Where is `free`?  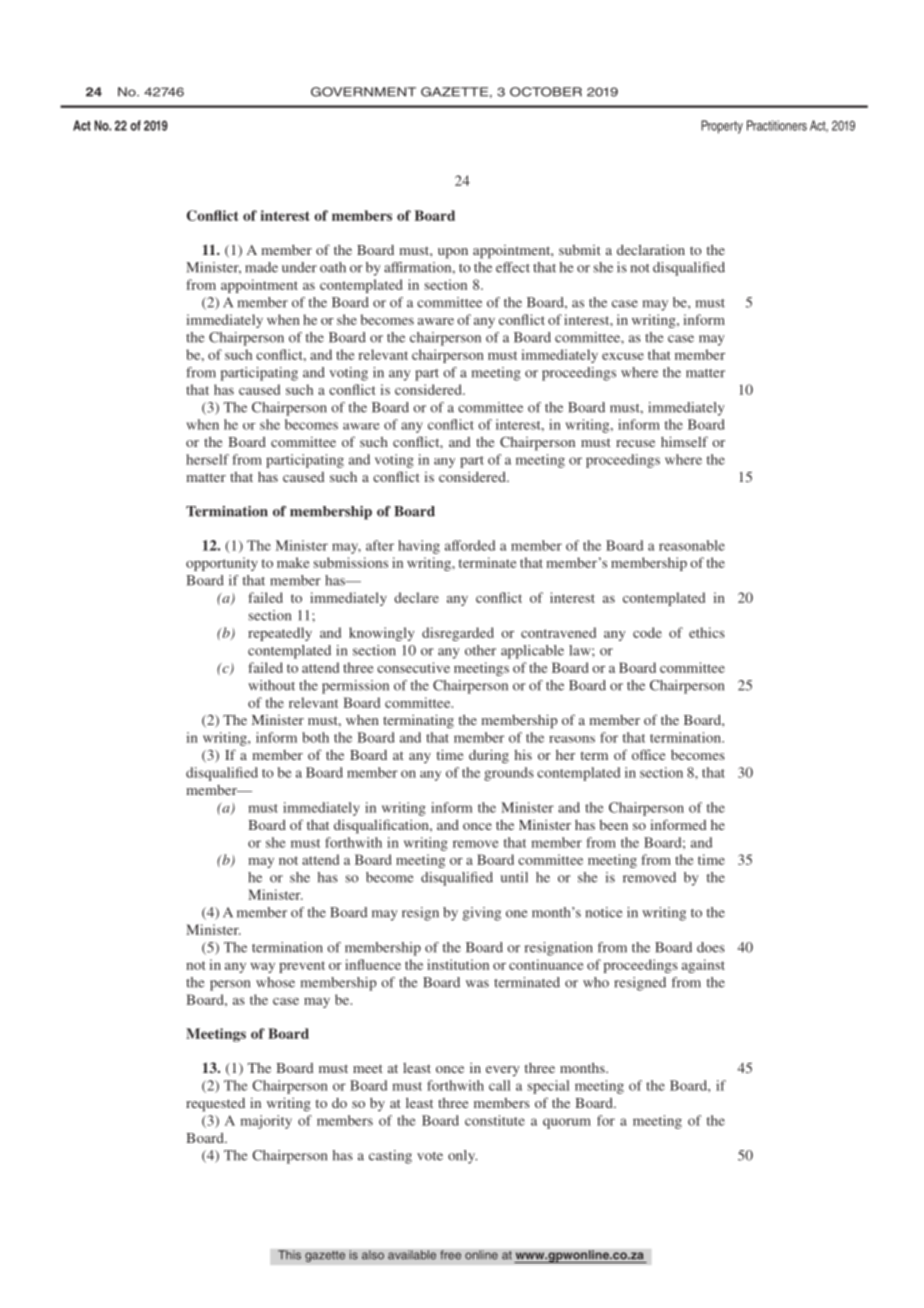 free is located at coordinates (450, 1255).
